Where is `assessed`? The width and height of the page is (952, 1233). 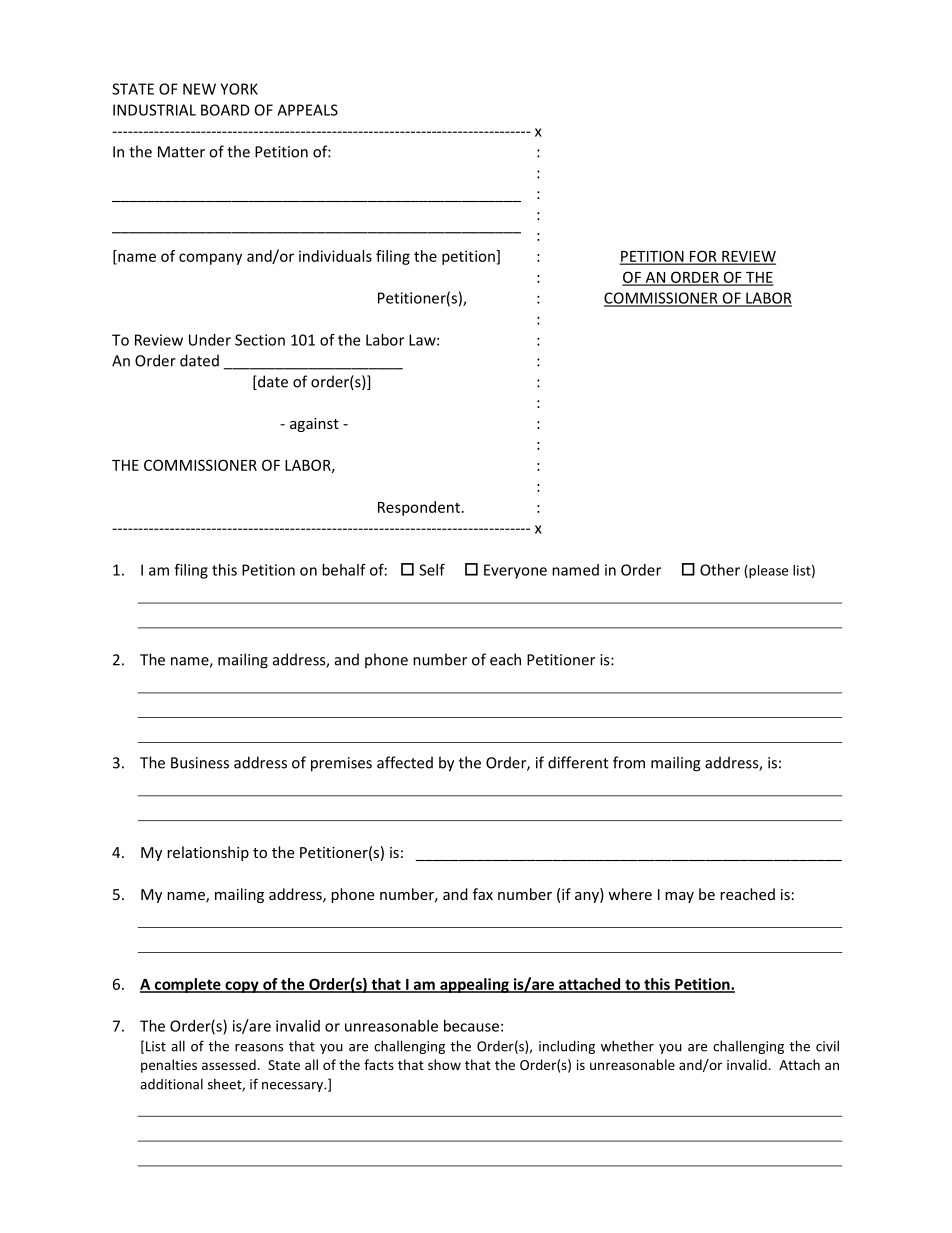 assessed is located at coordinates (229, 1064).
